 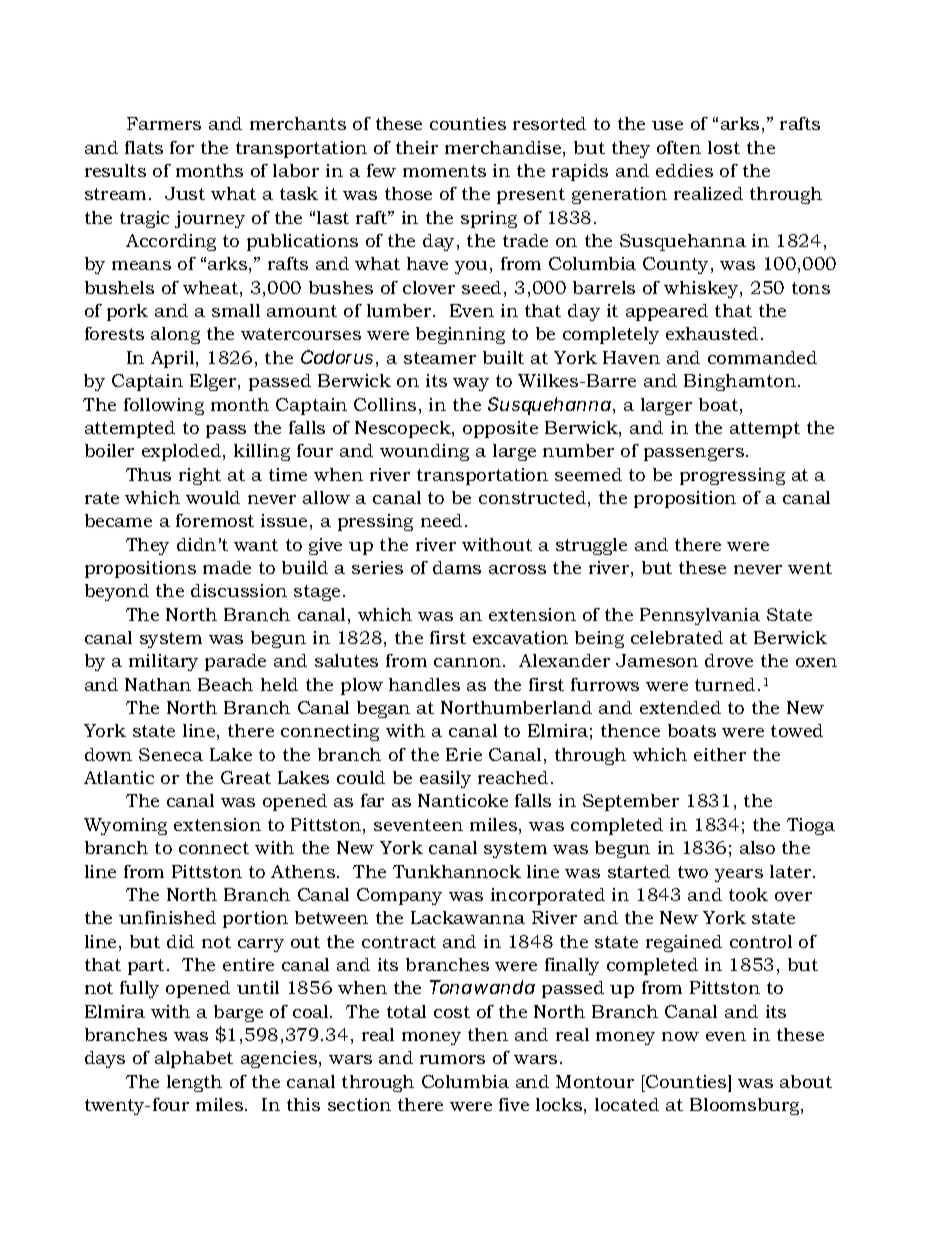 What do you see at coordinates (732, 476) in the document?
I see `progressing` at bounding box center [732, 476].
